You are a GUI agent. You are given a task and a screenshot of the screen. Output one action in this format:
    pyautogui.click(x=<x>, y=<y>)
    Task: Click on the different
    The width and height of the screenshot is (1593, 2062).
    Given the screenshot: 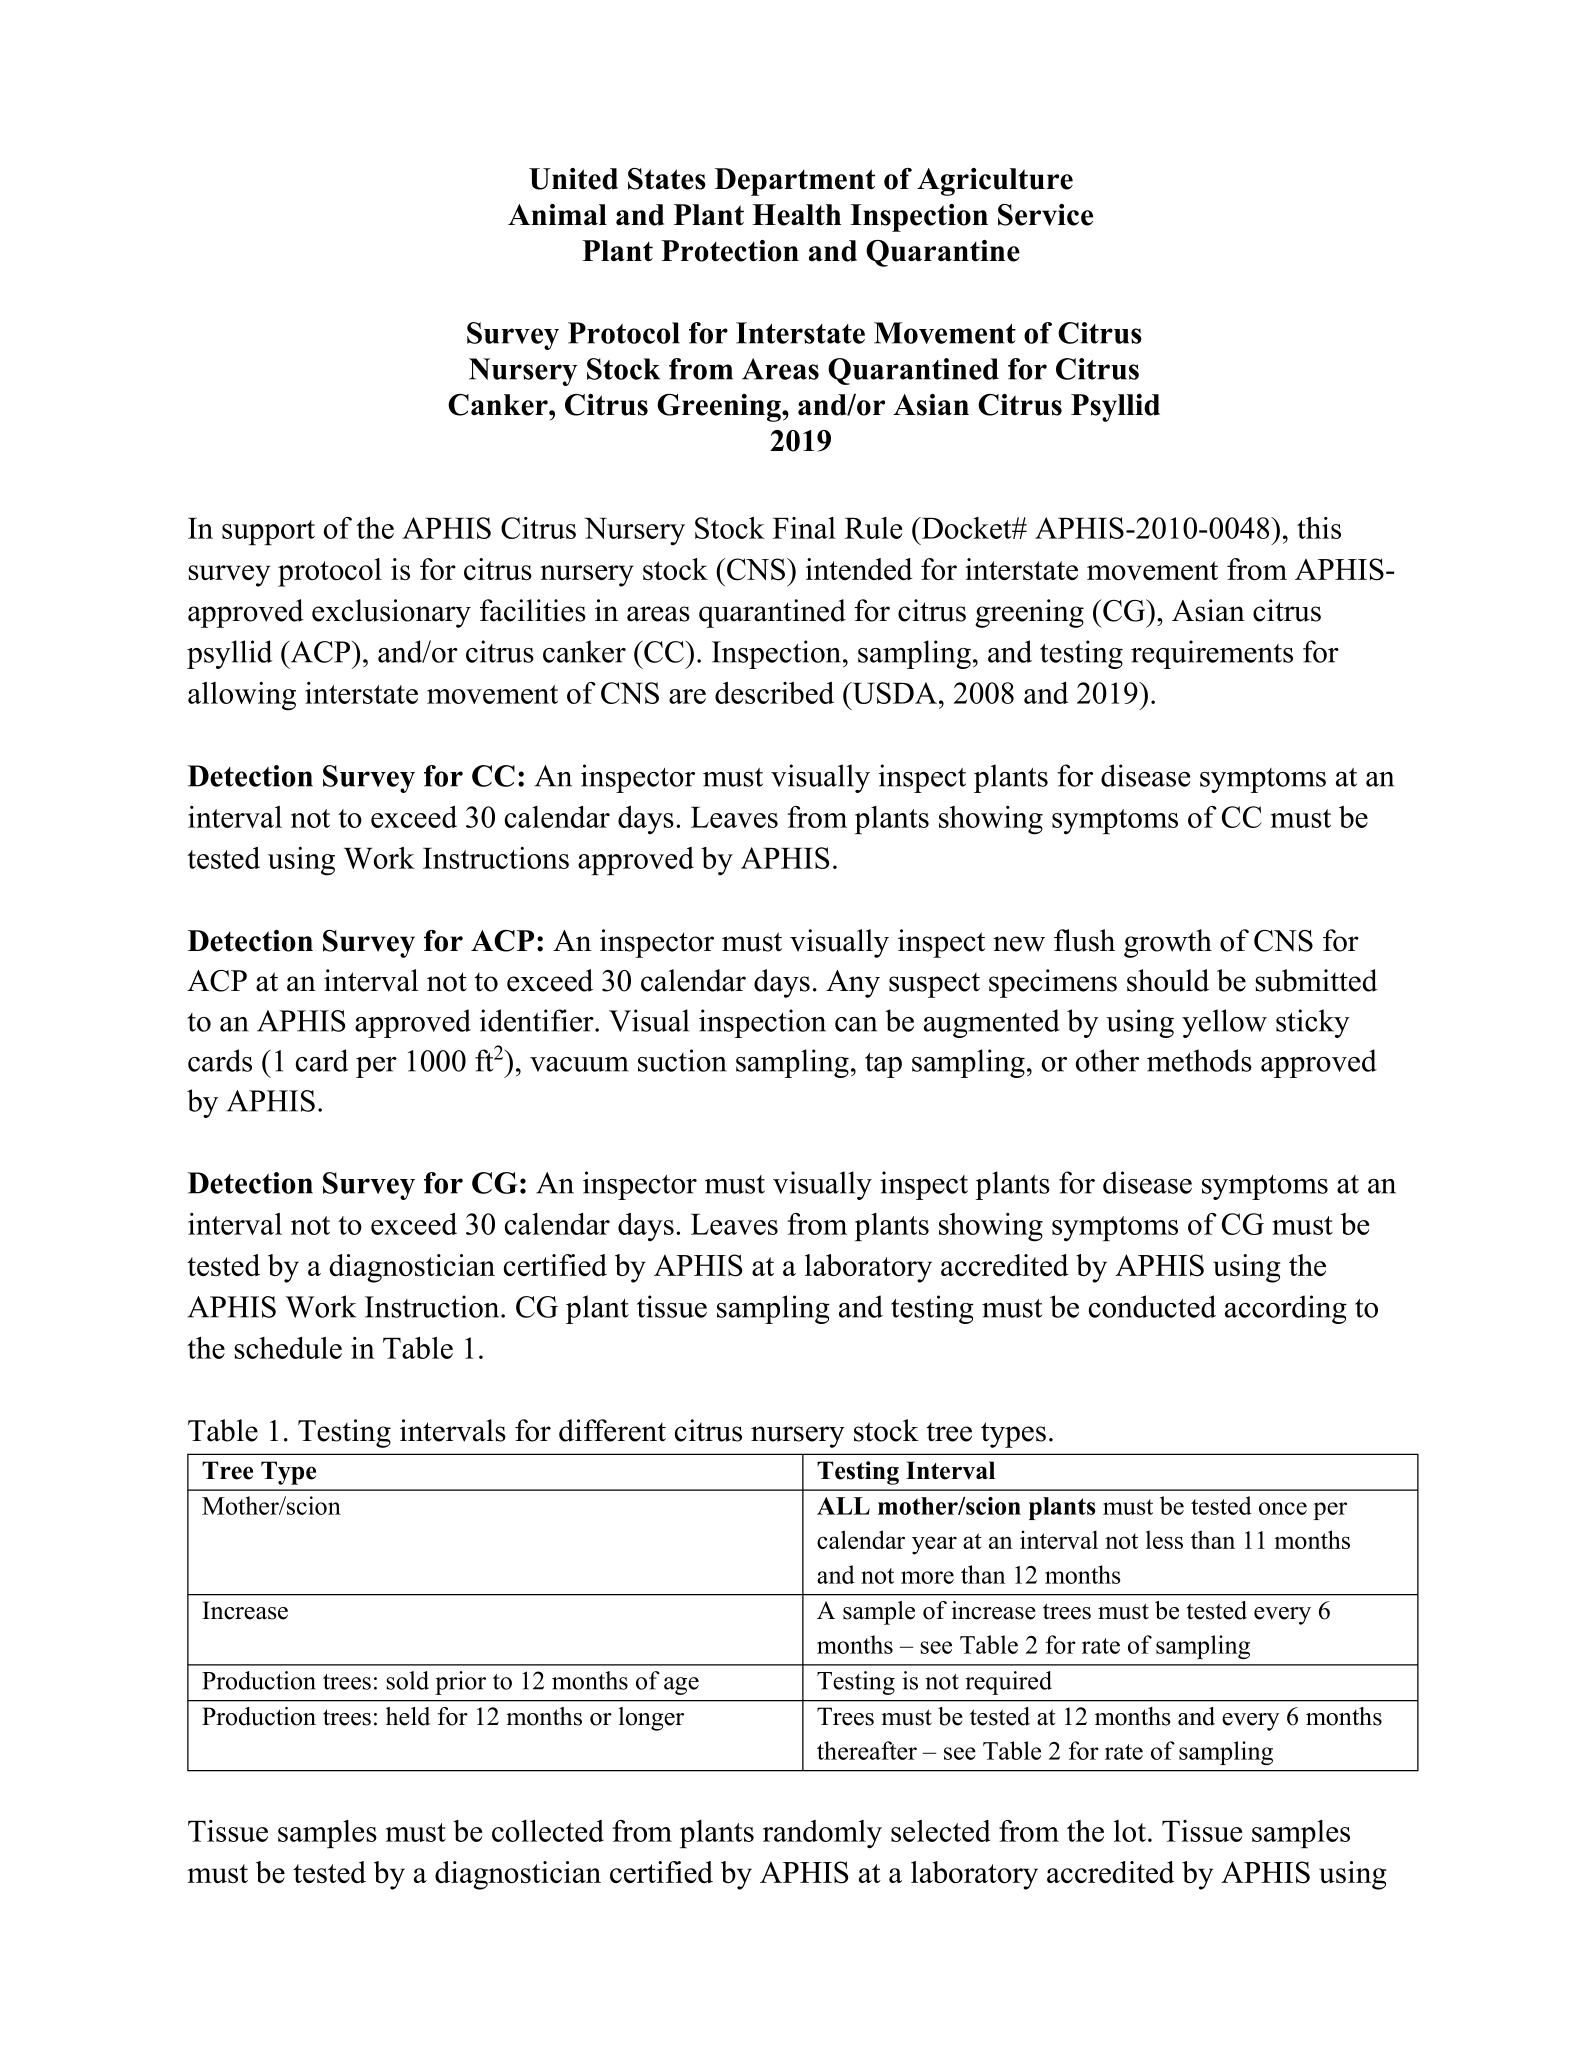 What is the action you would take?
    pyautogui.click(x=612, y=1430)
